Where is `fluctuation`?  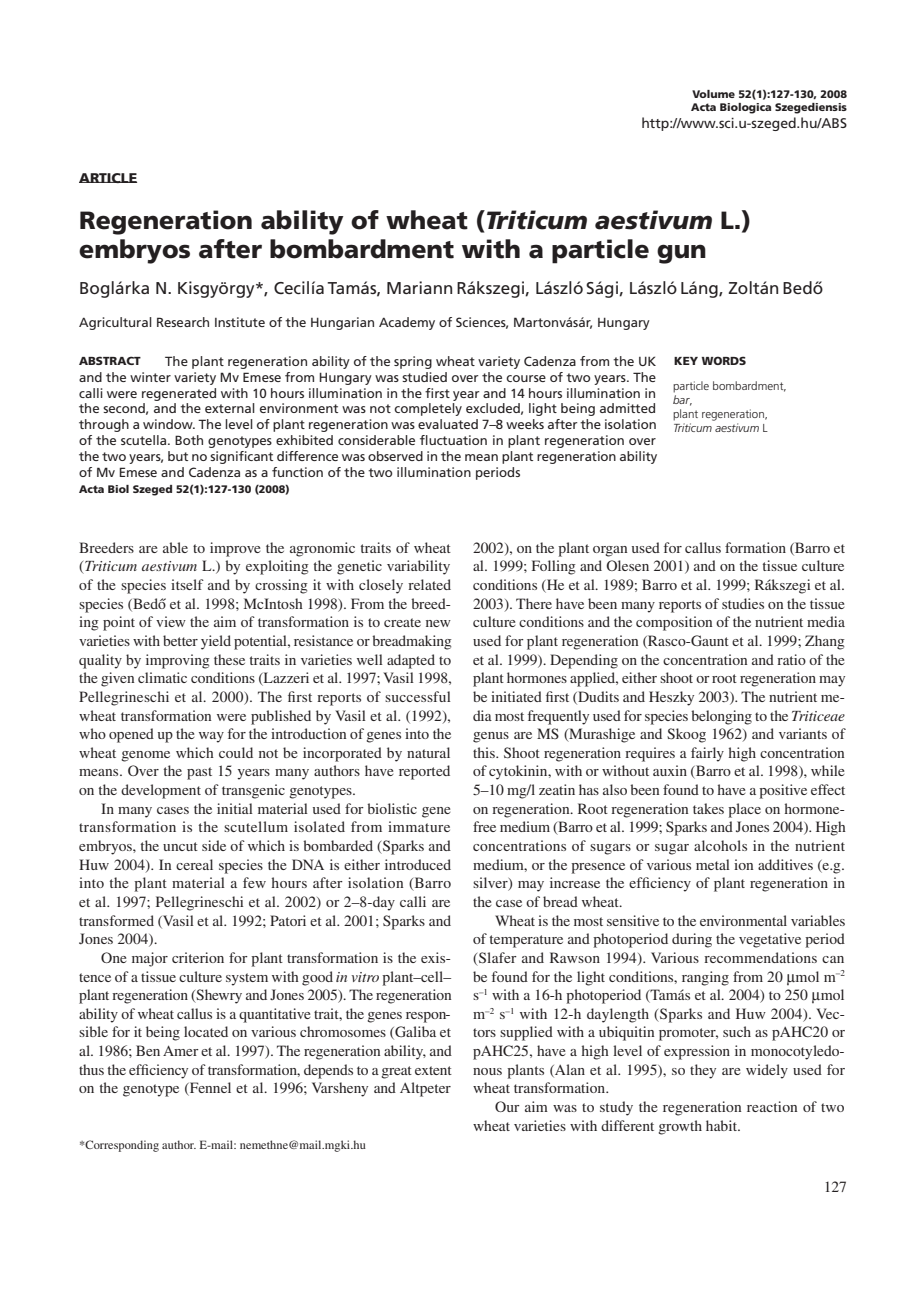 fluctuation is located at coordinates (453, 440).
